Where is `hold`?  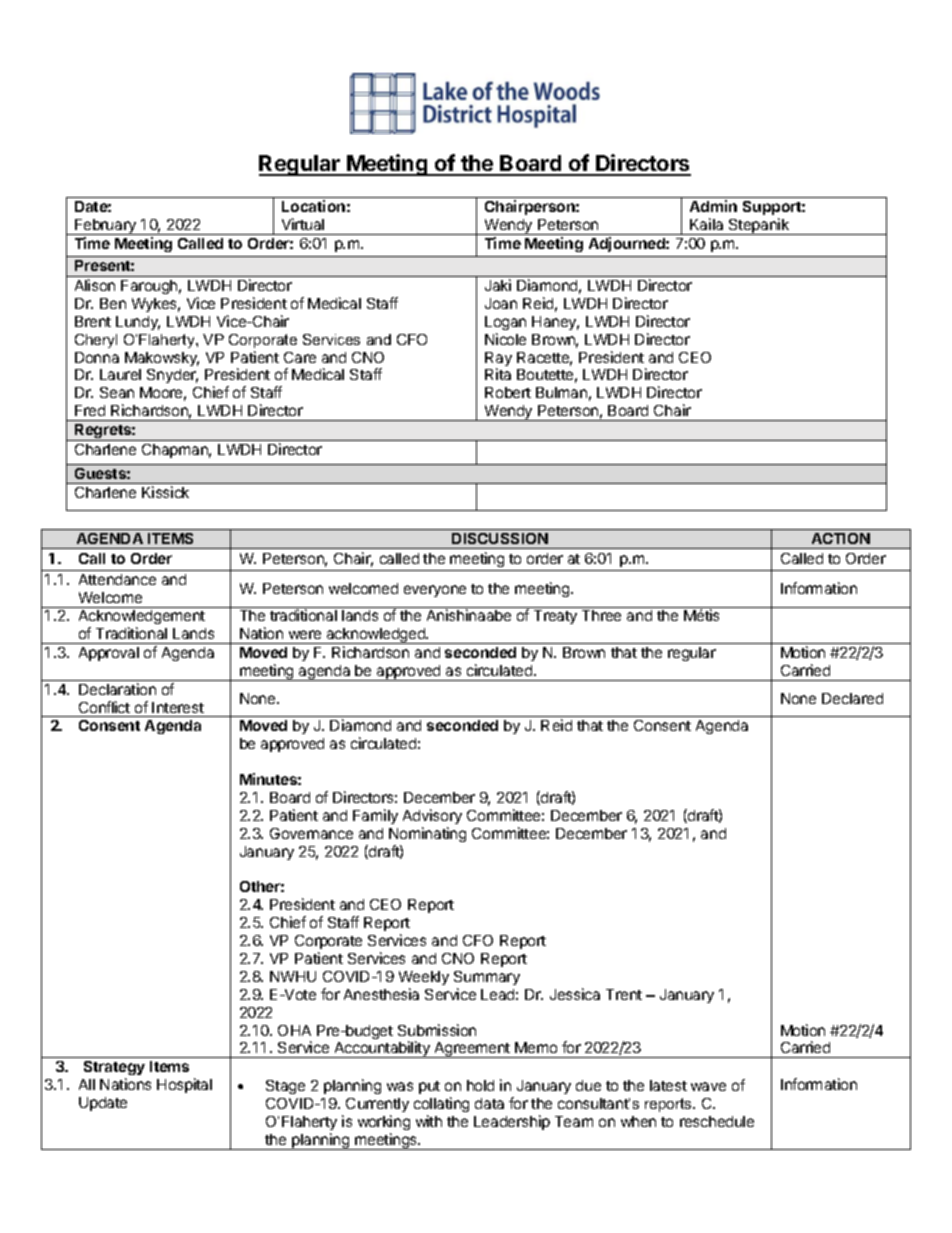
hold is located at coordinates (480, 1085).
